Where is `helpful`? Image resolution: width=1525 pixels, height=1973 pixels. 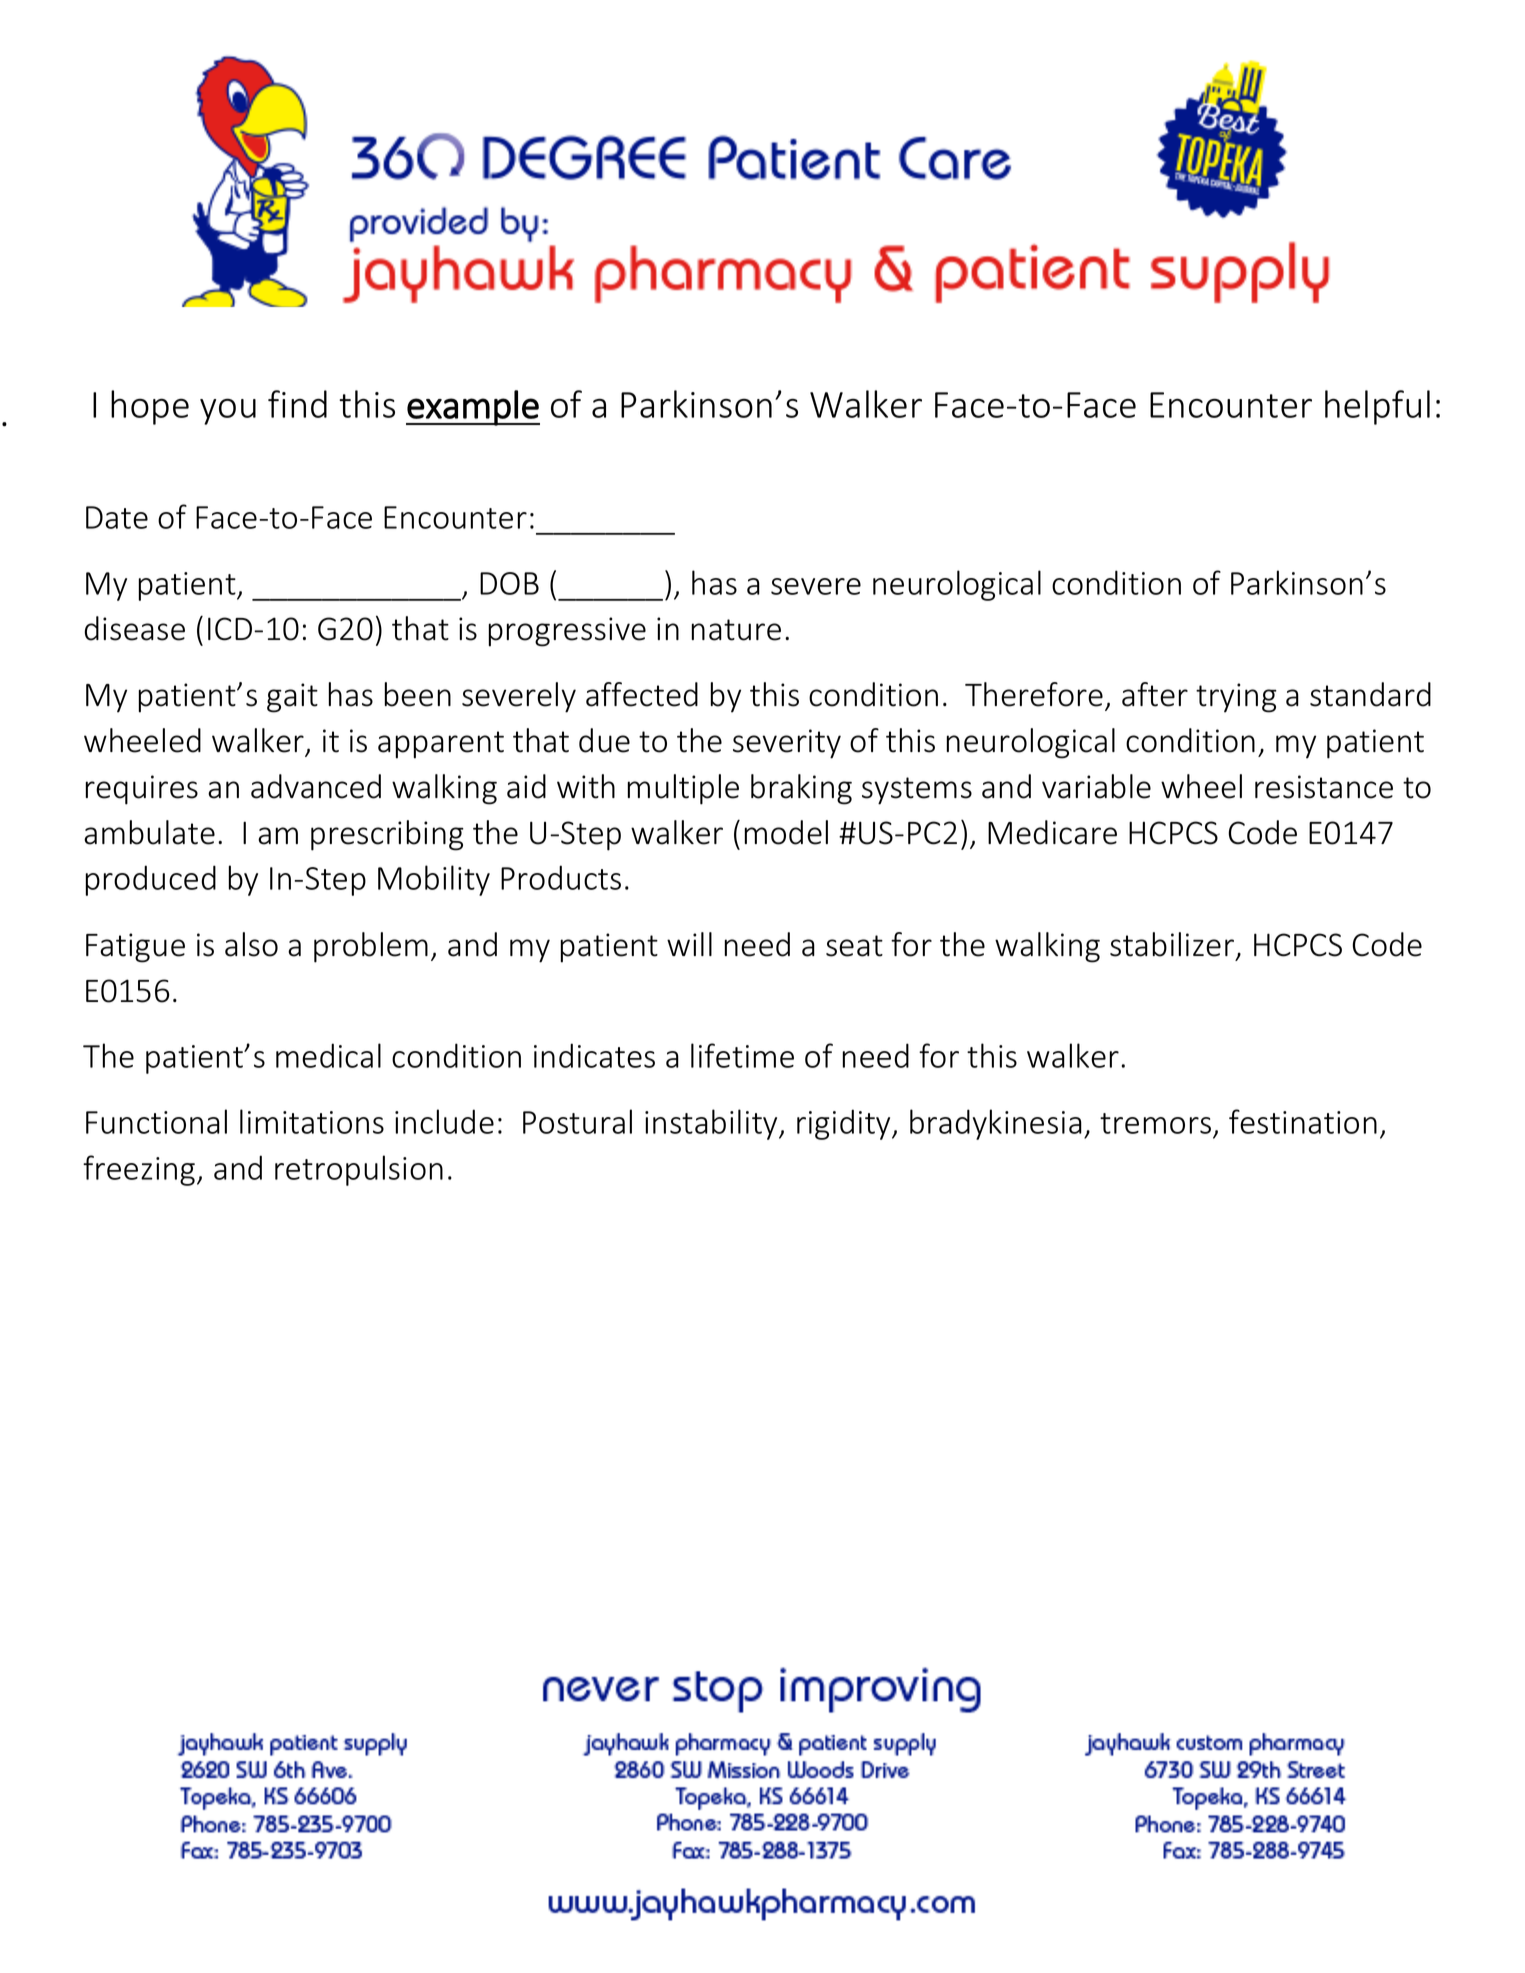
helpful is located at coordinates (1377, 407).
